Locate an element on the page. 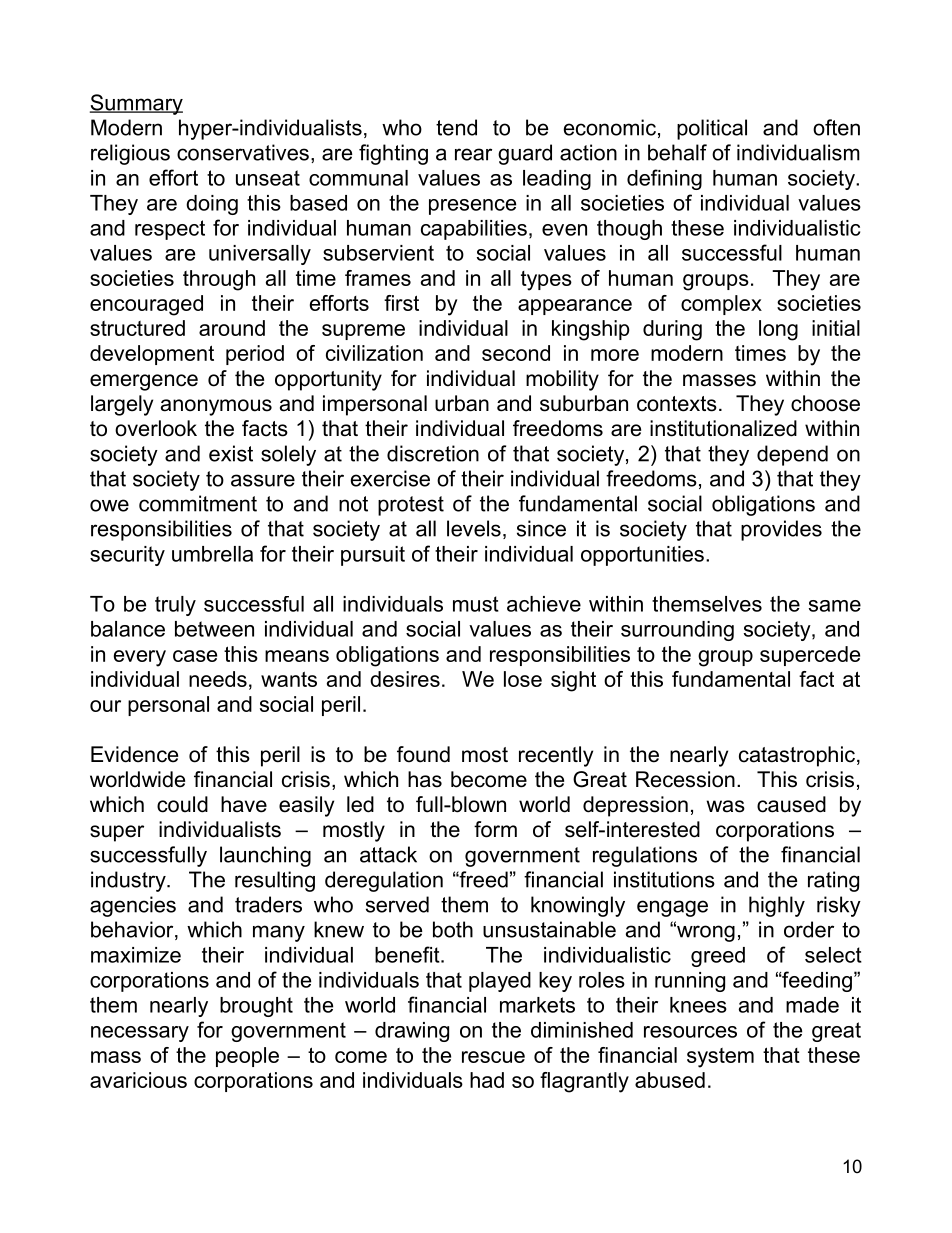  tend is located at coordinates (456, 127).
